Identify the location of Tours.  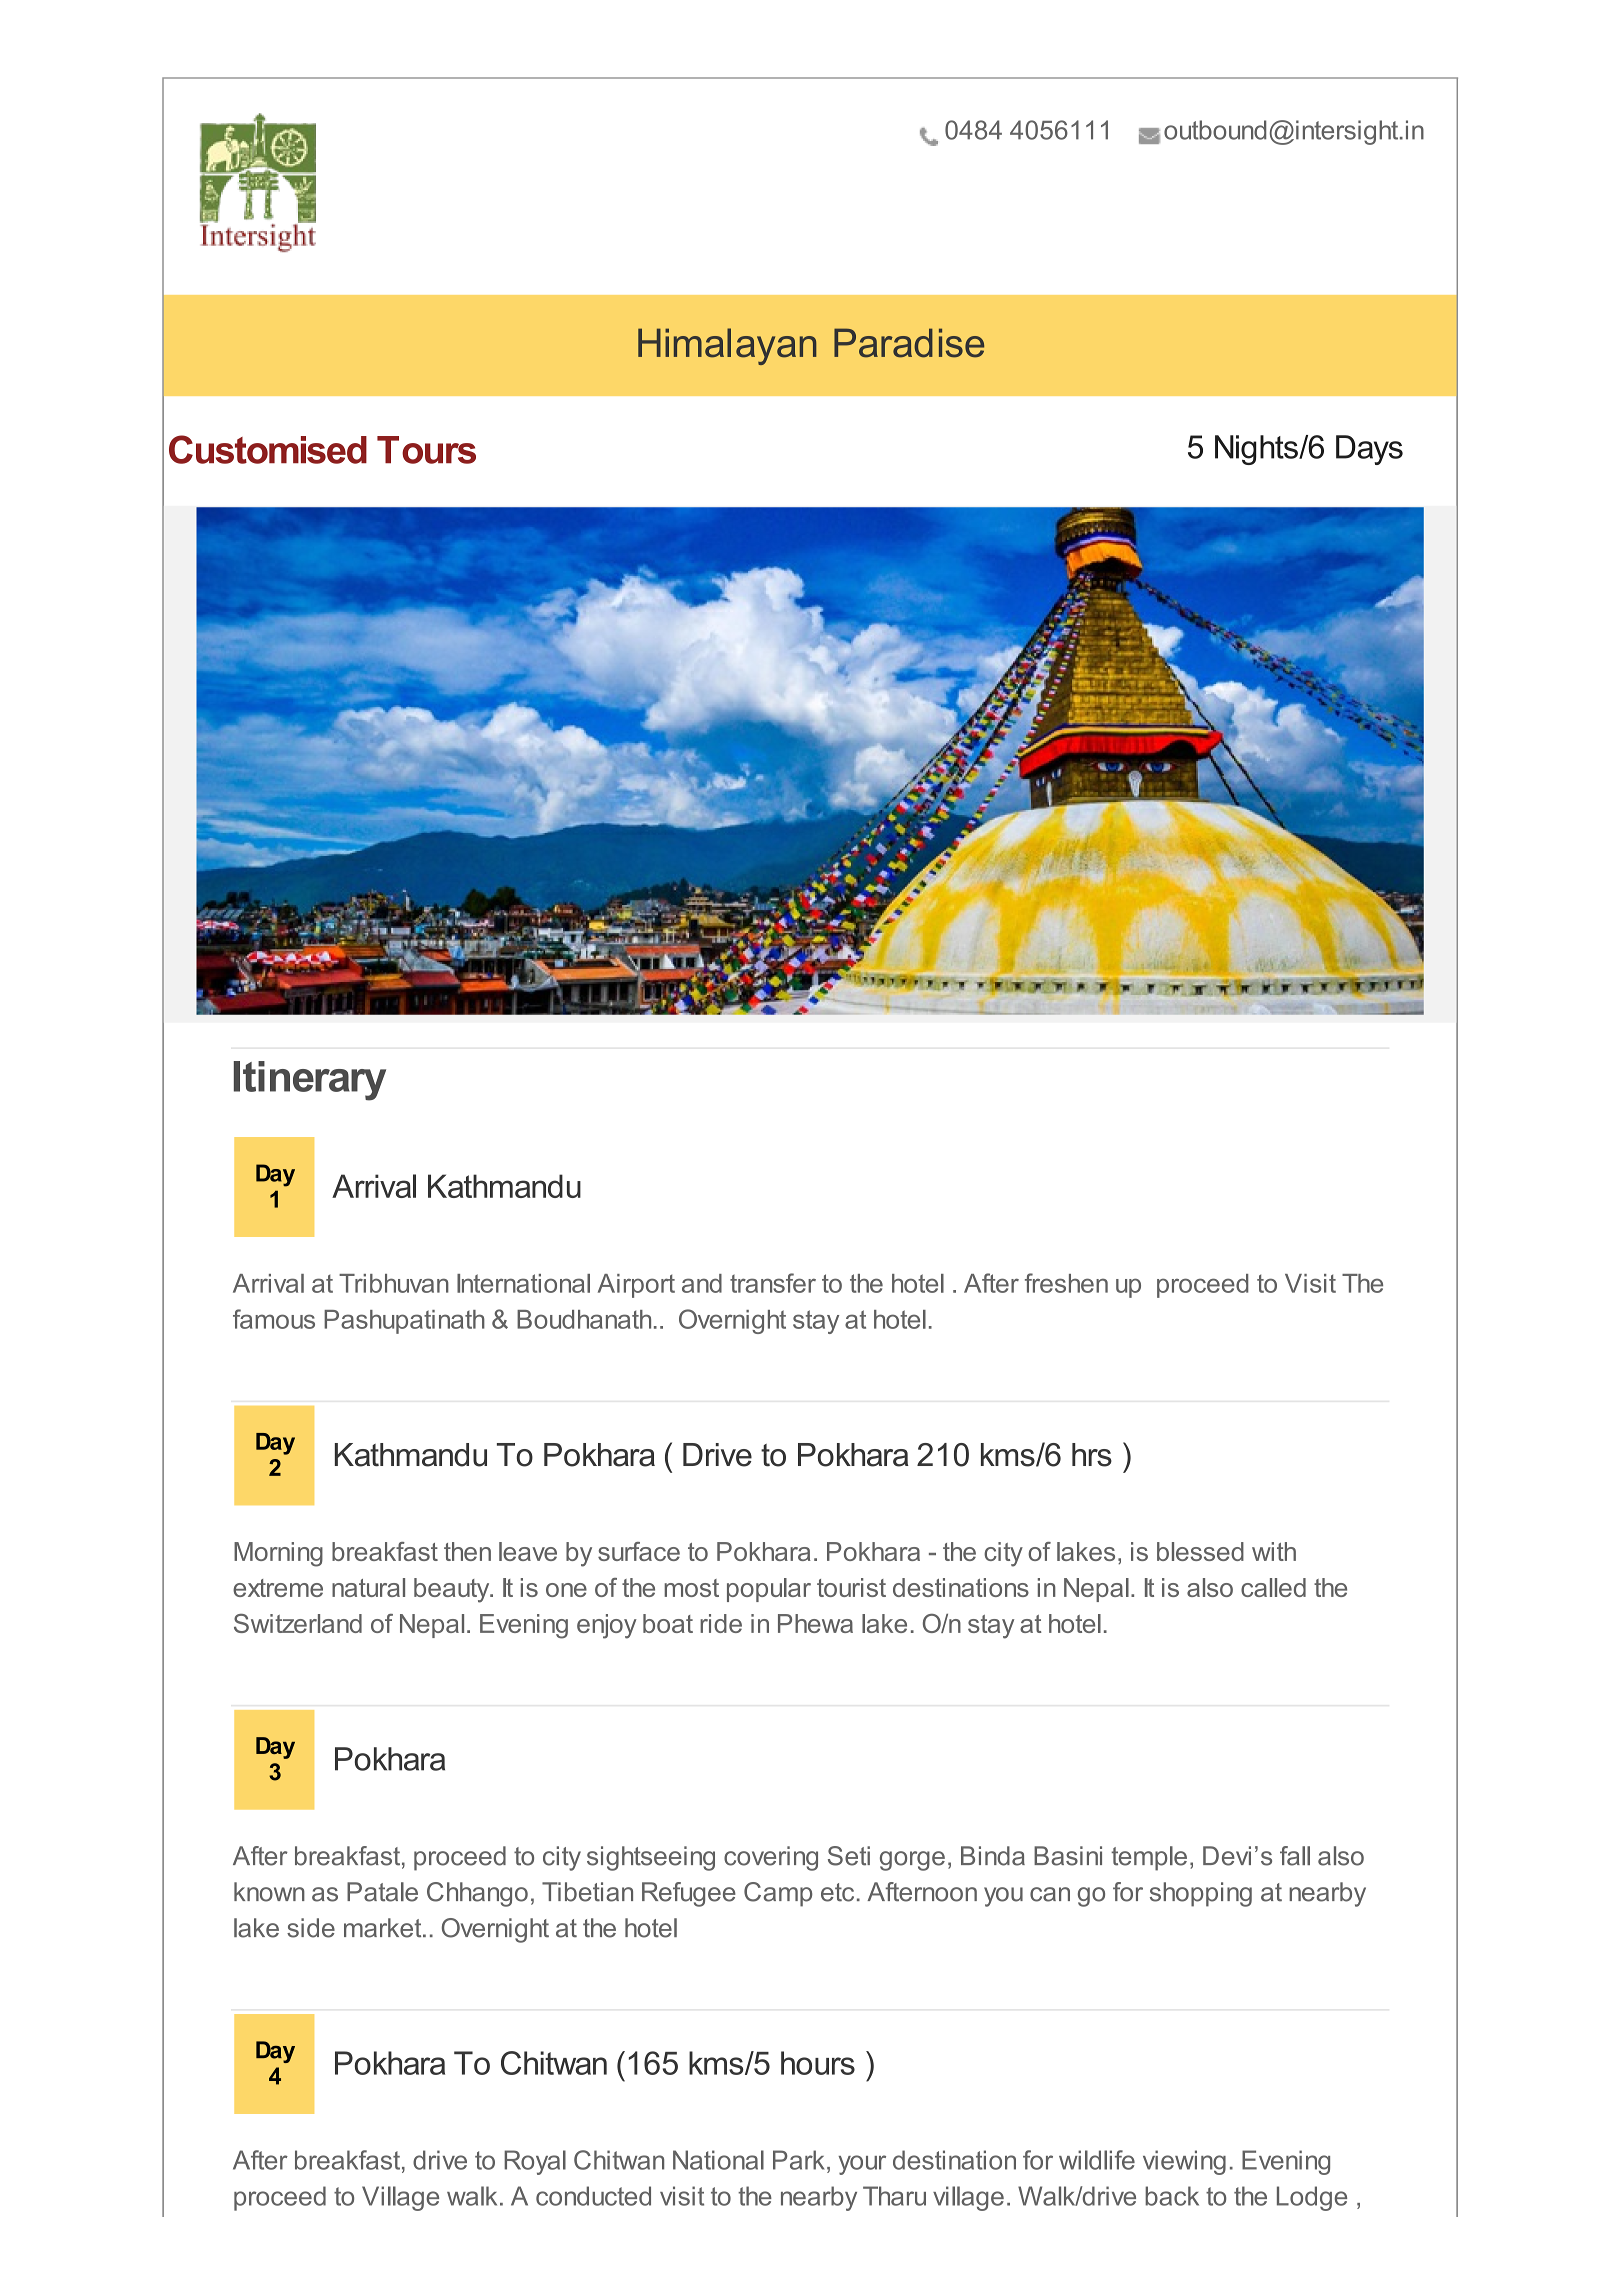
(426, 450).
